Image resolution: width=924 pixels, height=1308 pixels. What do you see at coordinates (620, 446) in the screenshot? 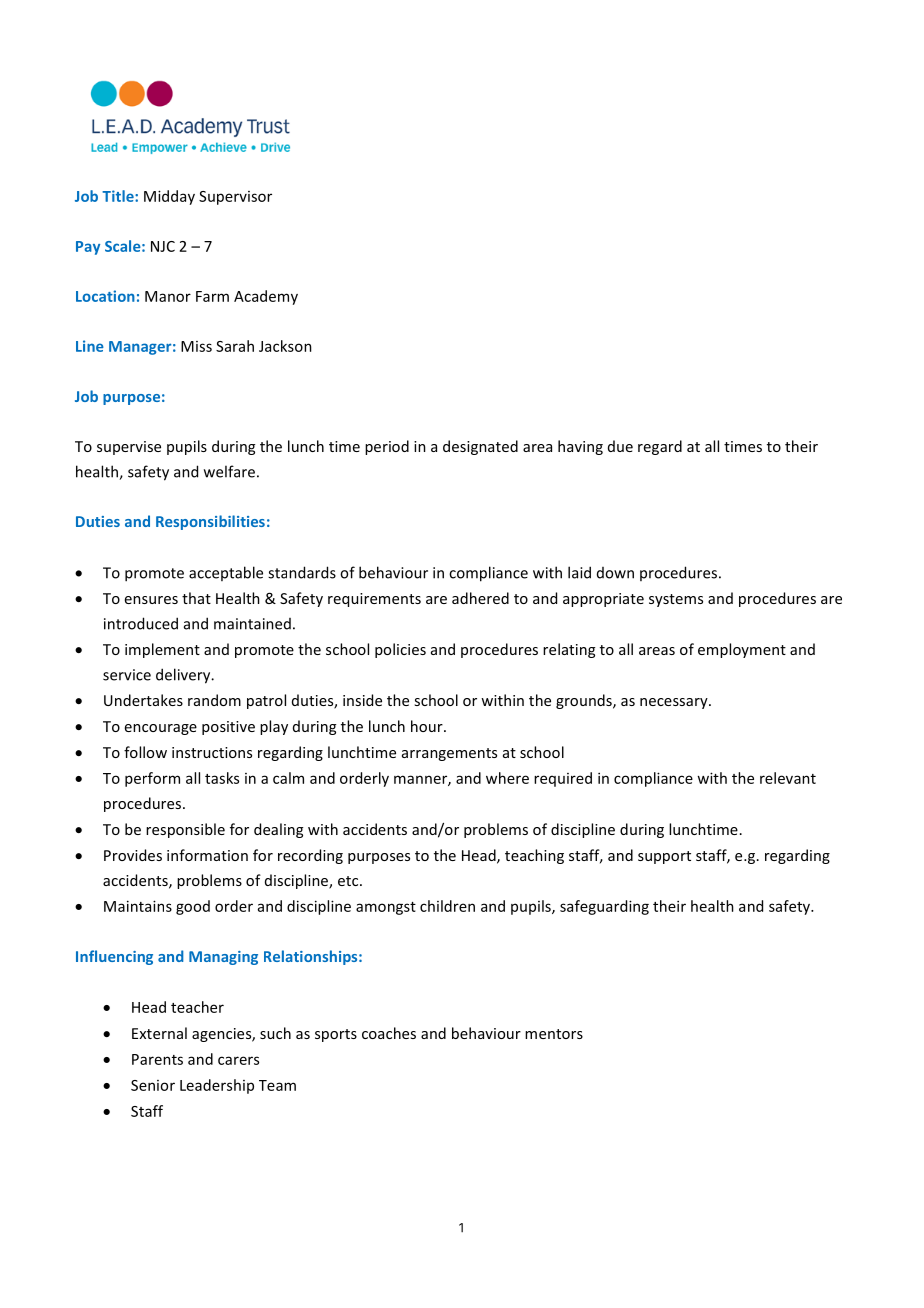
I see `due` at bounding box center [620, 446].
